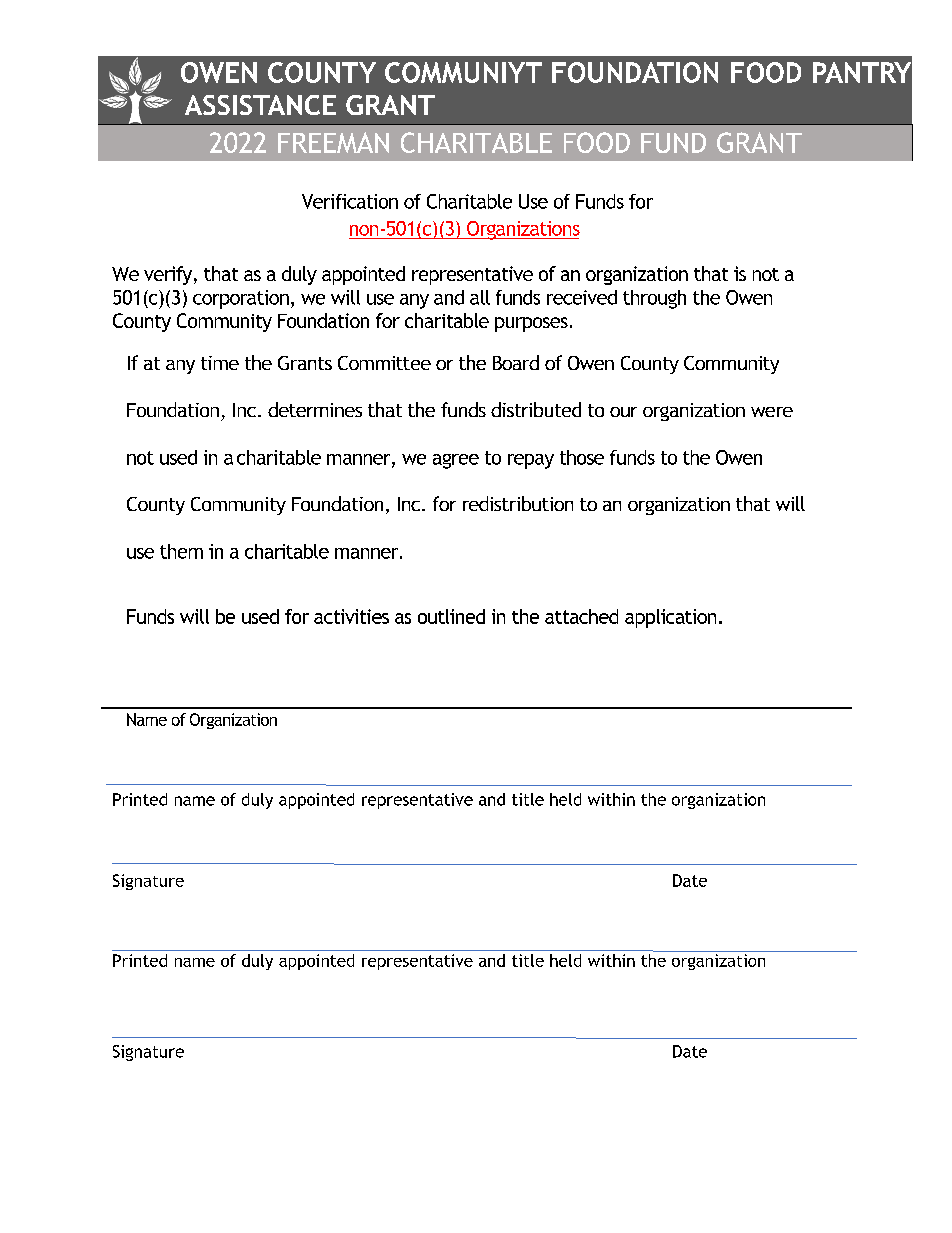 The image size is (952, 1233). I want to click on activities, so click(351, 616).
